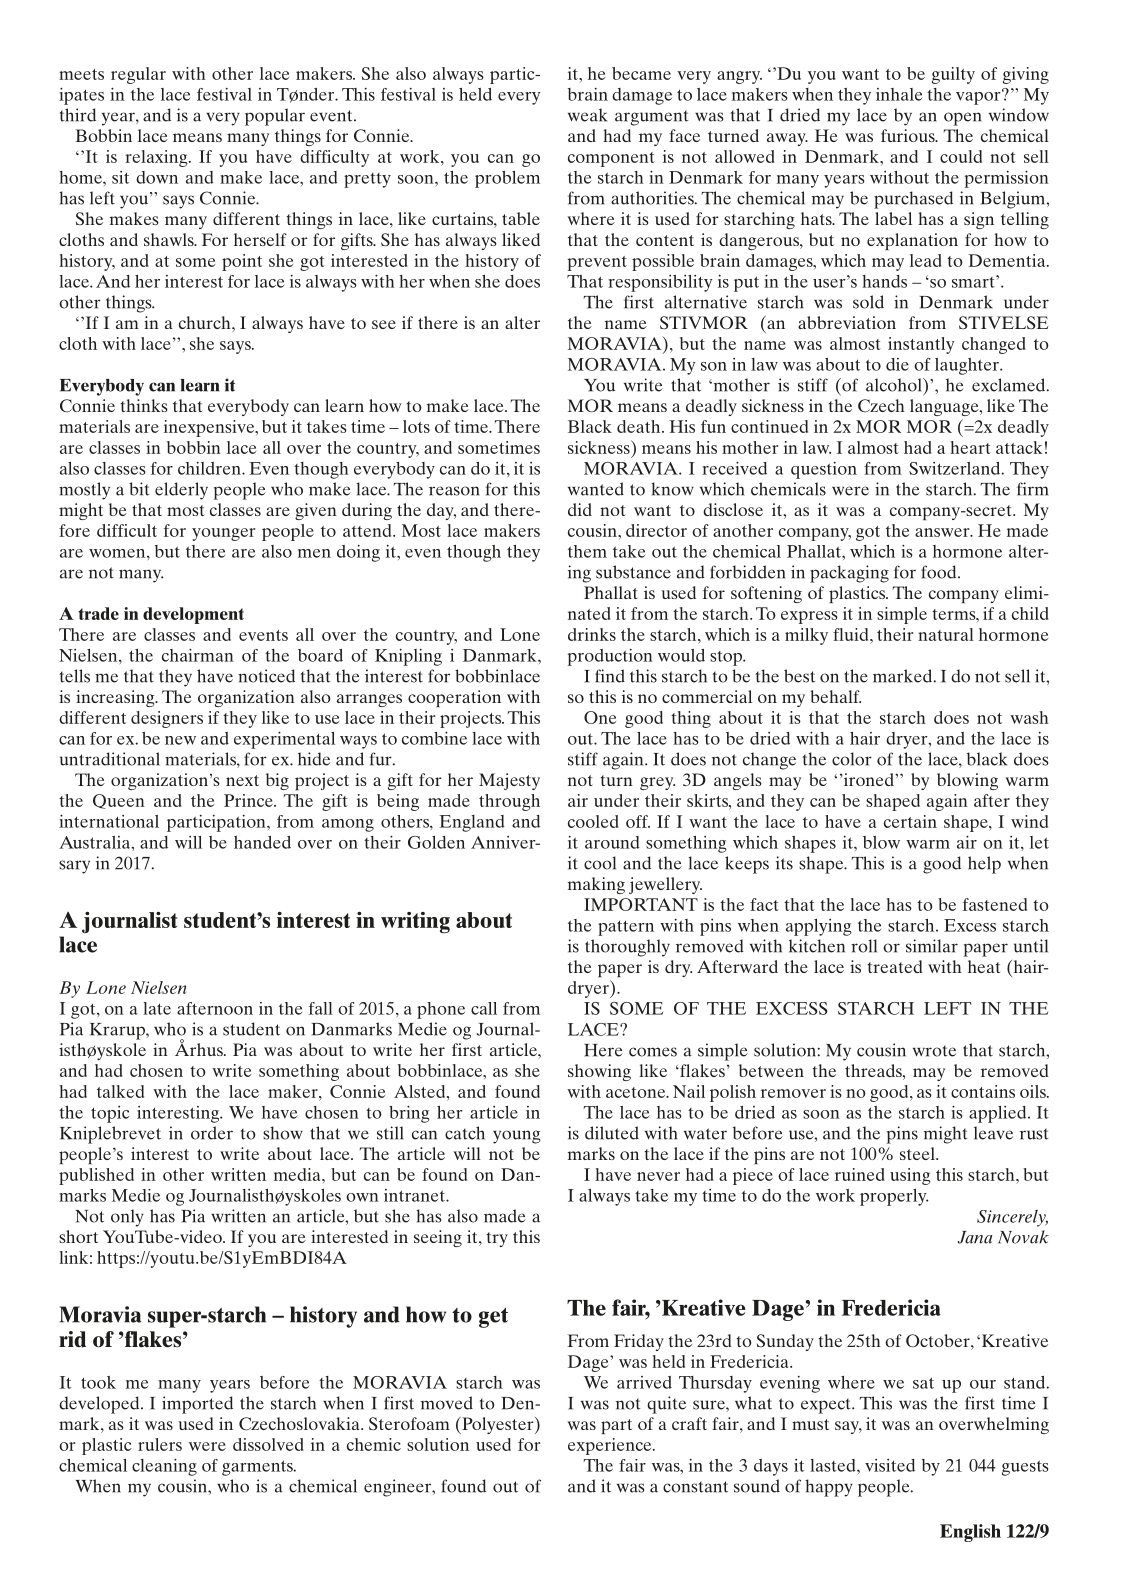 The width and height of the screenshot is (1124, 1590). I want to click on weak, so click(587, 115).
